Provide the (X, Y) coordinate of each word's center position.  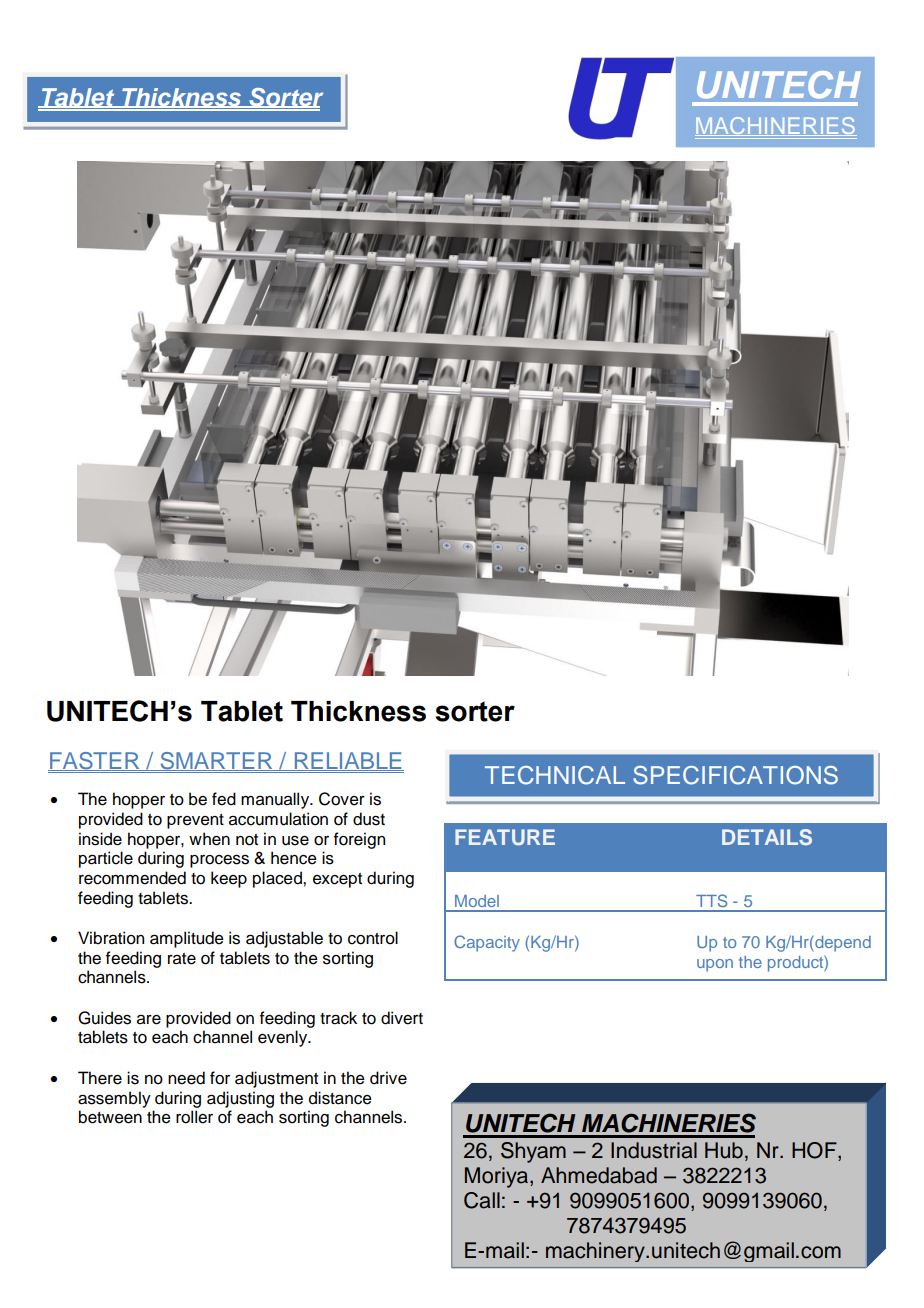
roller (194, 1117)
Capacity (487, 943)
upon (715, 965)
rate (182, 959)
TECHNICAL (555, 775)
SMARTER (216, 761)
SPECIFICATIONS (735, 775)
